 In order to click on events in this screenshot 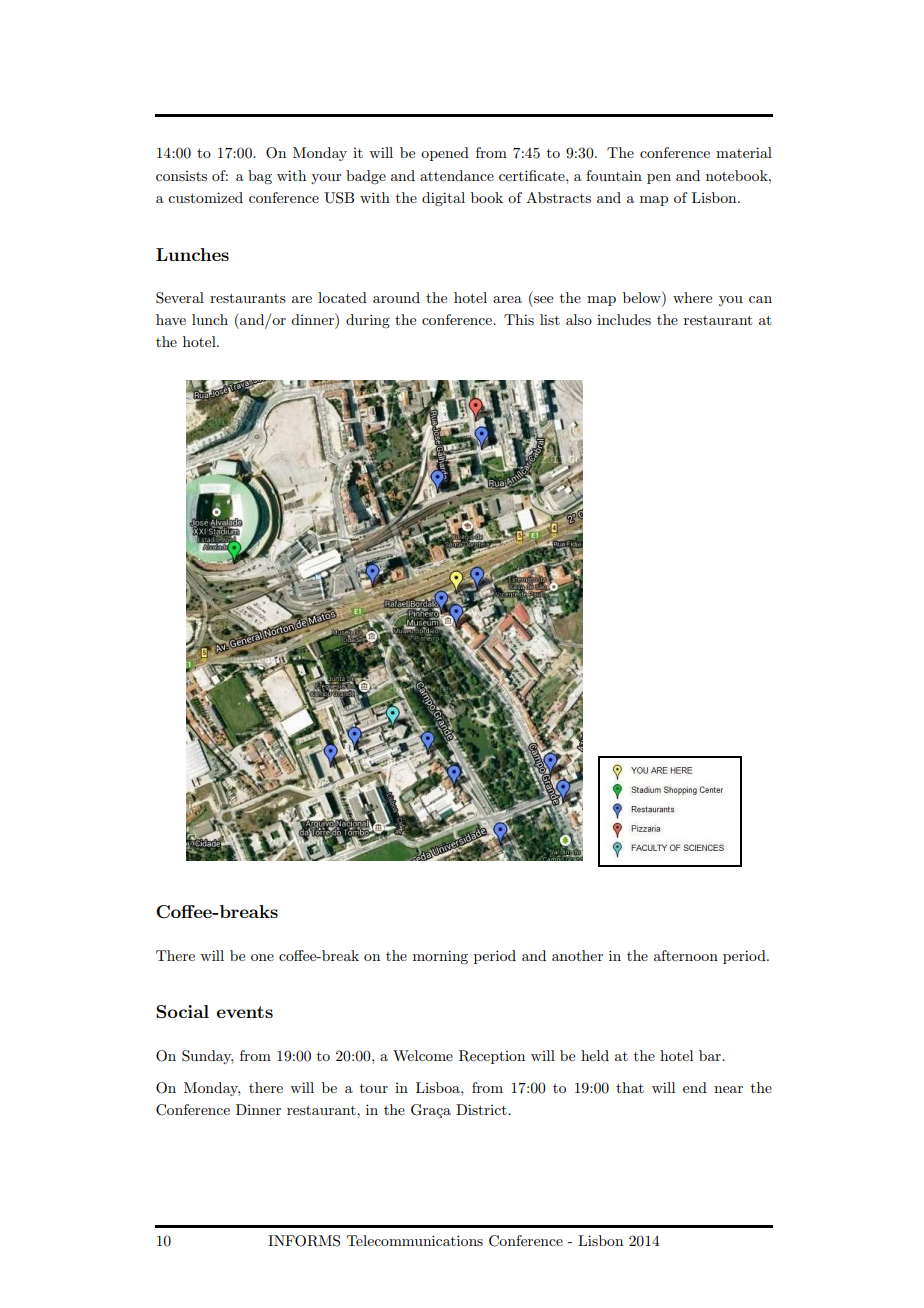, I will do `click(245, 1012)`.
